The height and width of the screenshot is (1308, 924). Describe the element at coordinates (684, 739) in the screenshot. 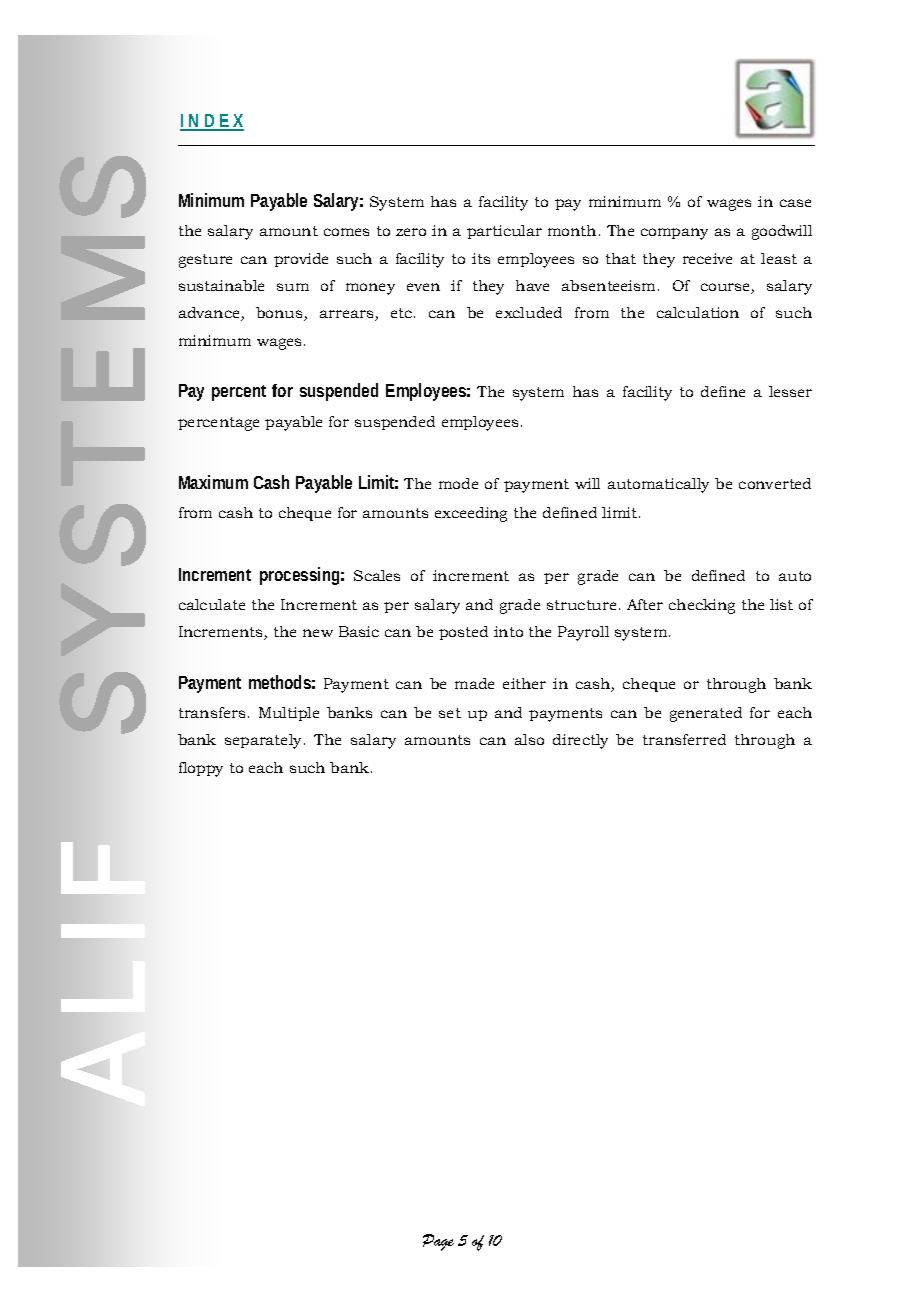

I see `transferred` at that location.
